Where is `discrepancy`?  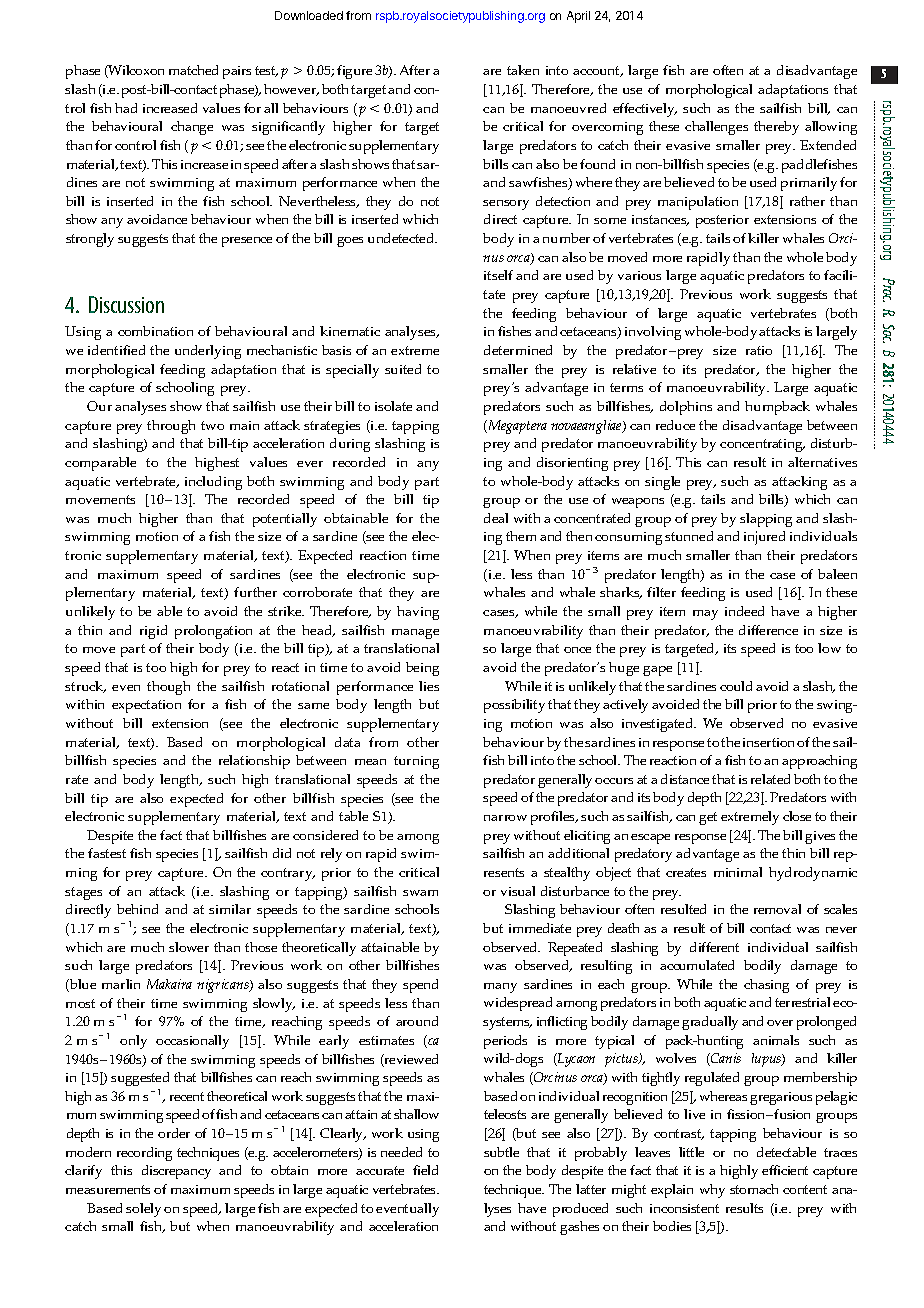 discrepancy is located at coordinates (176, 1172).
